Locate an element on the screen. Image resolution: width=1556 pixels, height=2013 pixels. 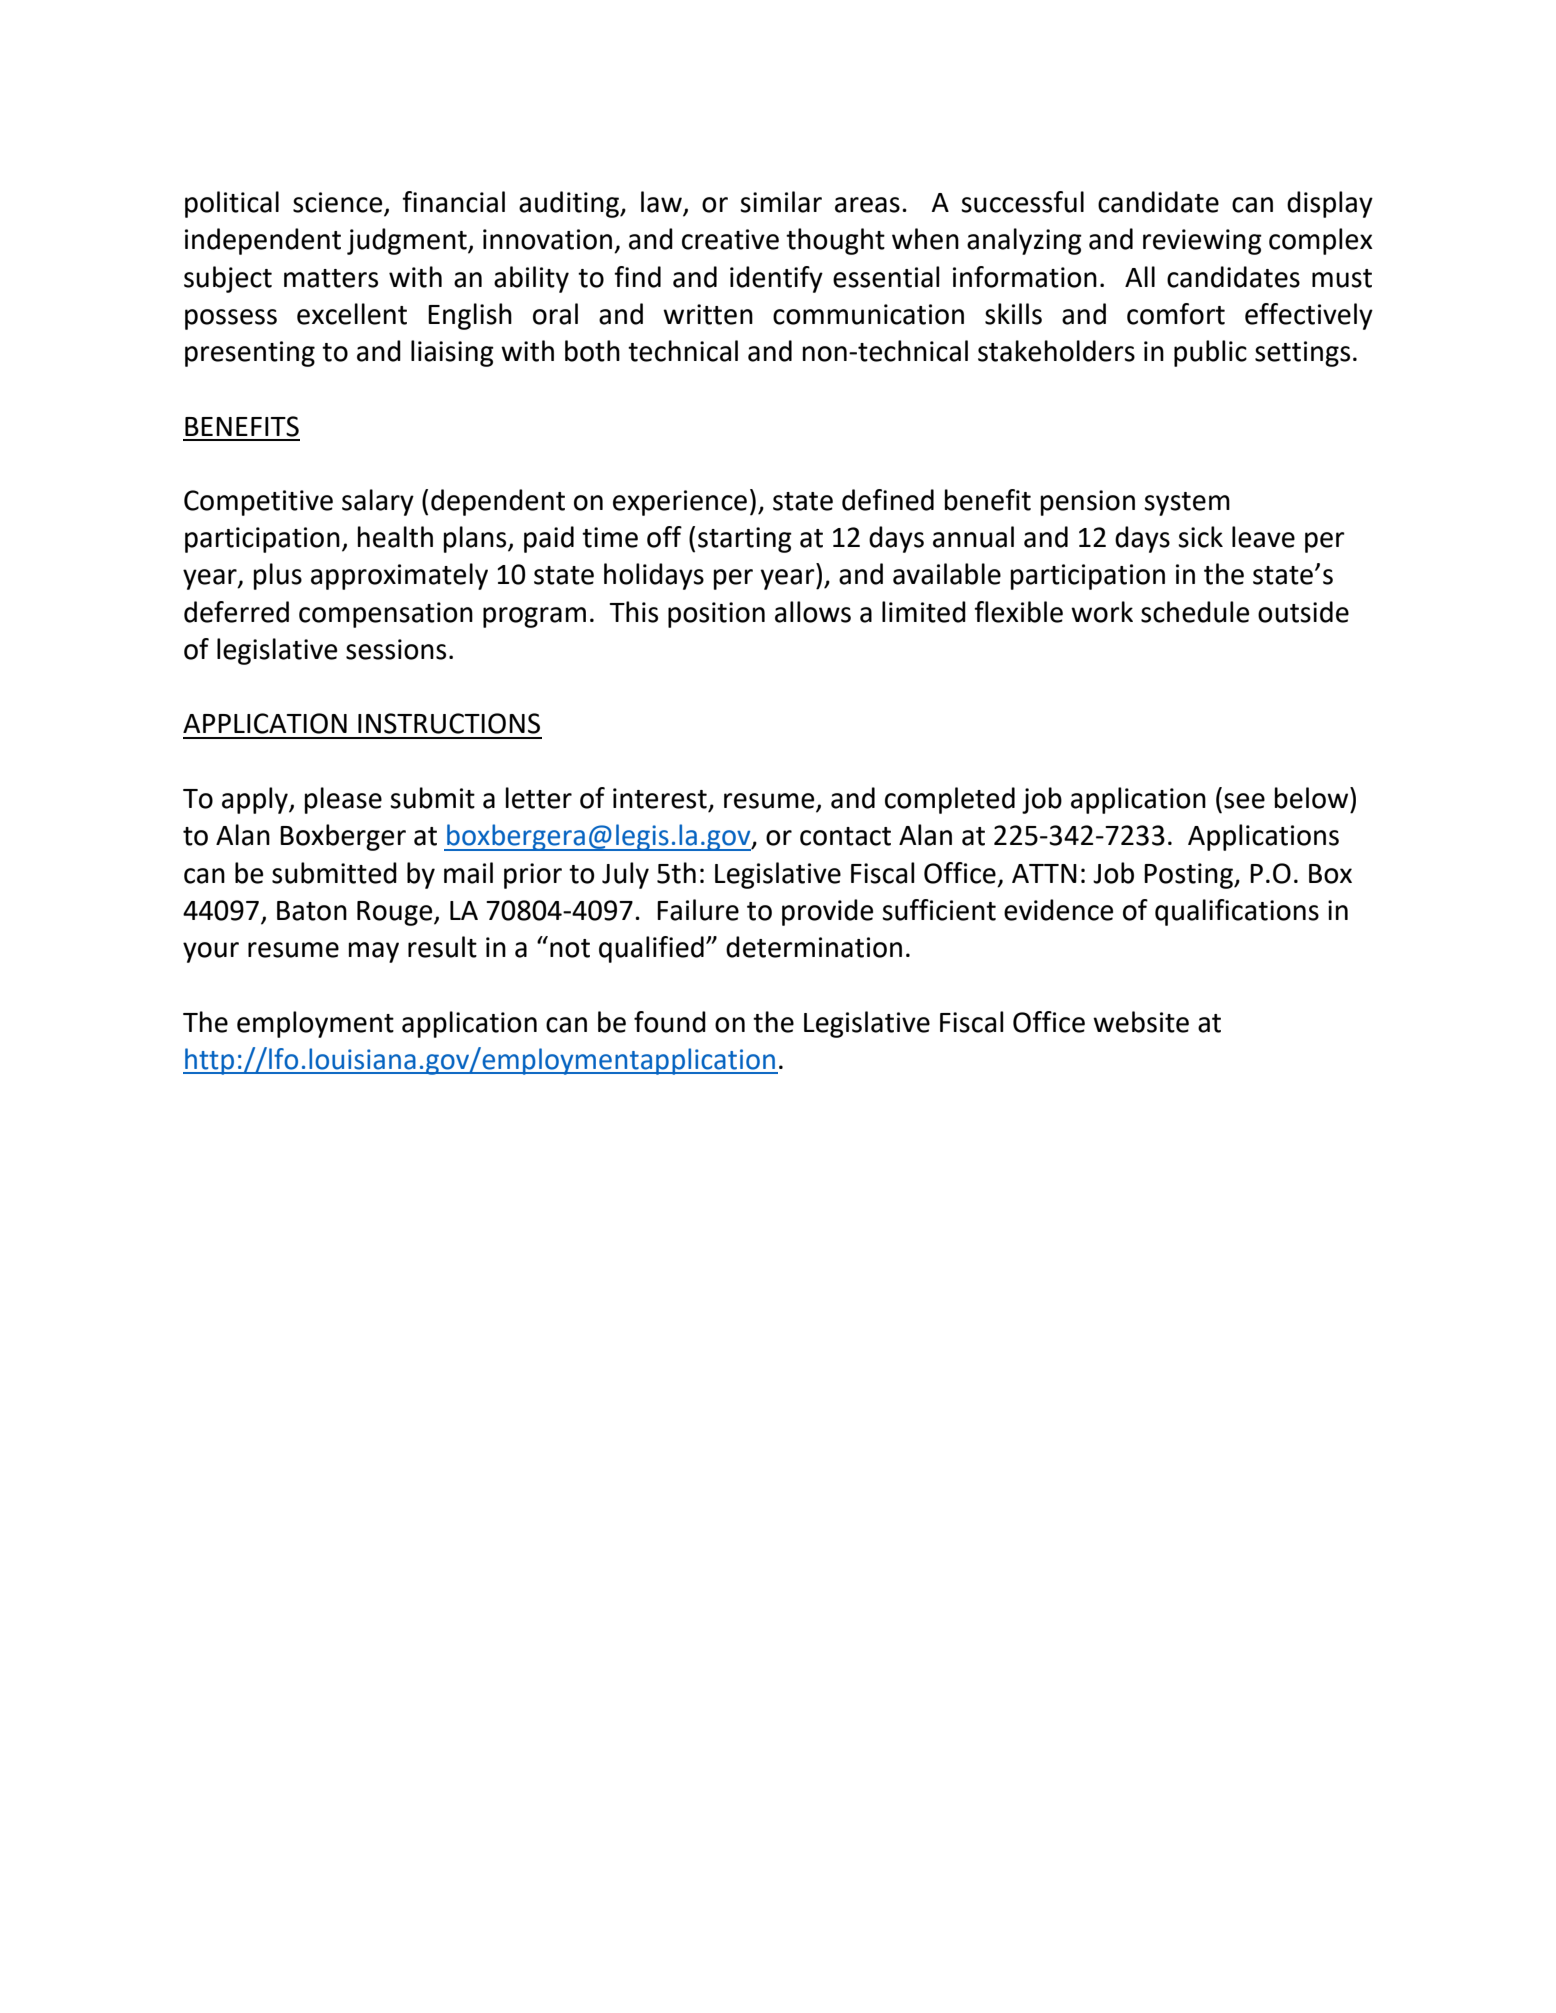
science is located at coordinates (339, 203).
